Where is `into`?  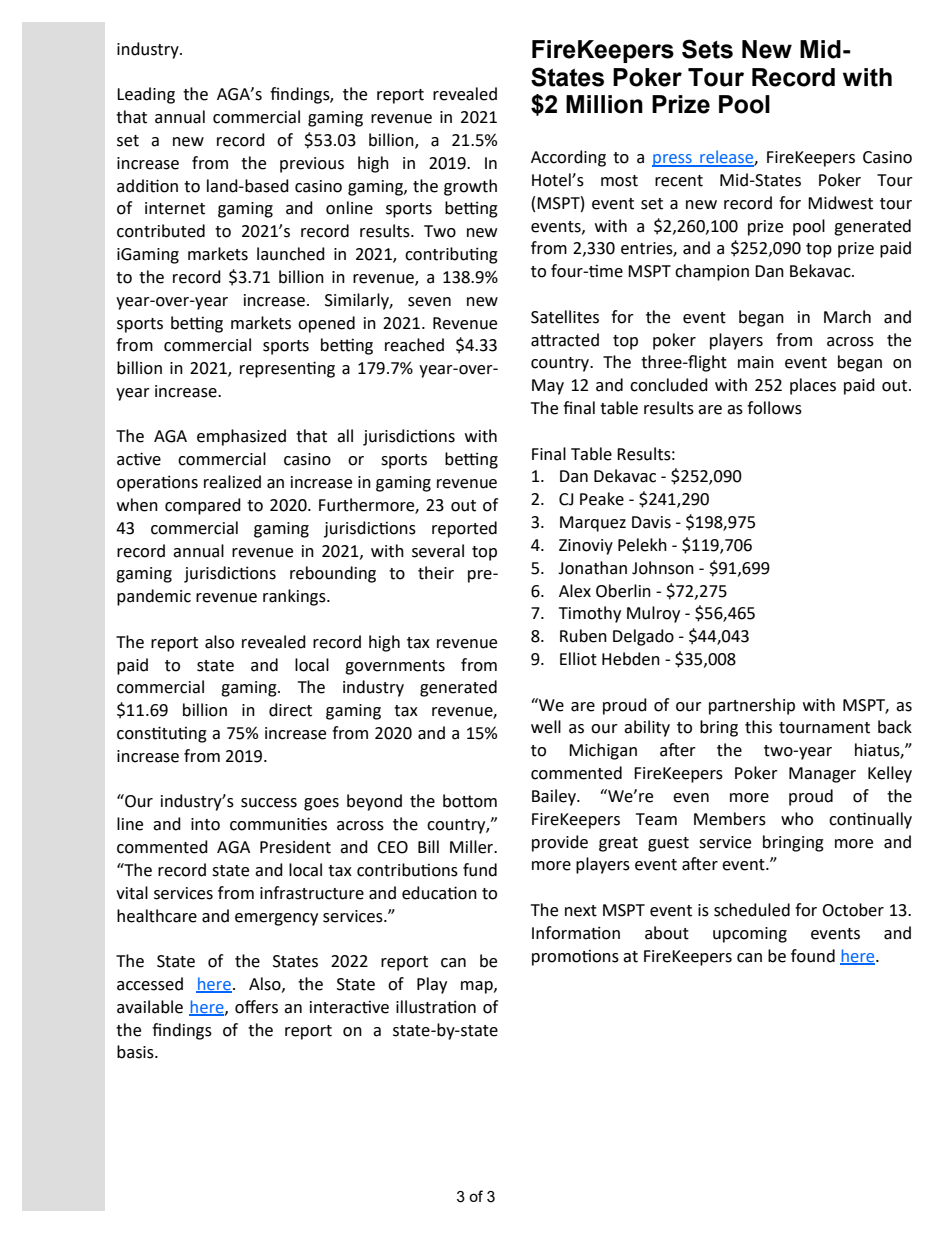
into is located at coordinates (205, 824).
